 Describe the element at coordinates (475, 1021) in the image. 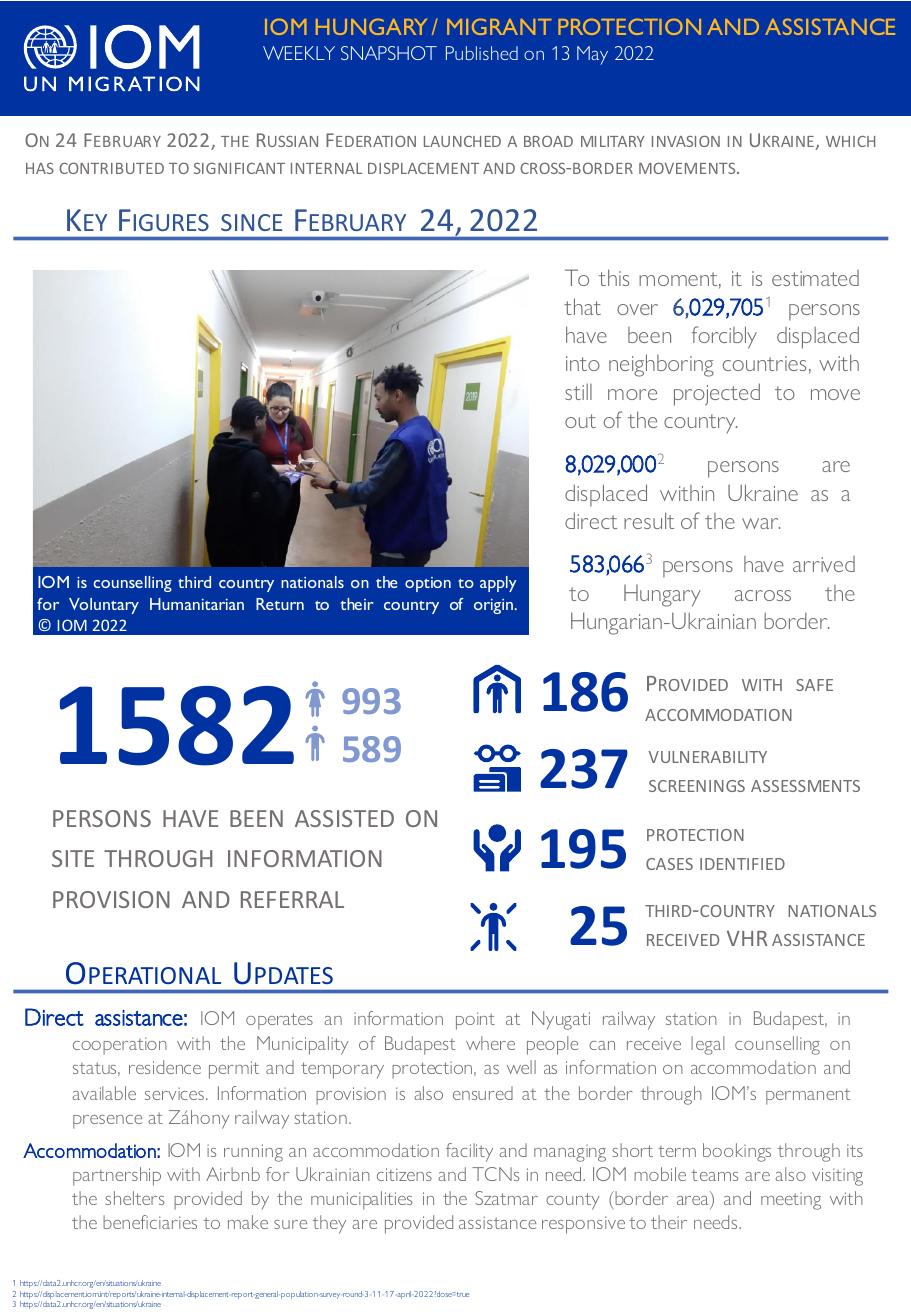

I see `point` at that location.
